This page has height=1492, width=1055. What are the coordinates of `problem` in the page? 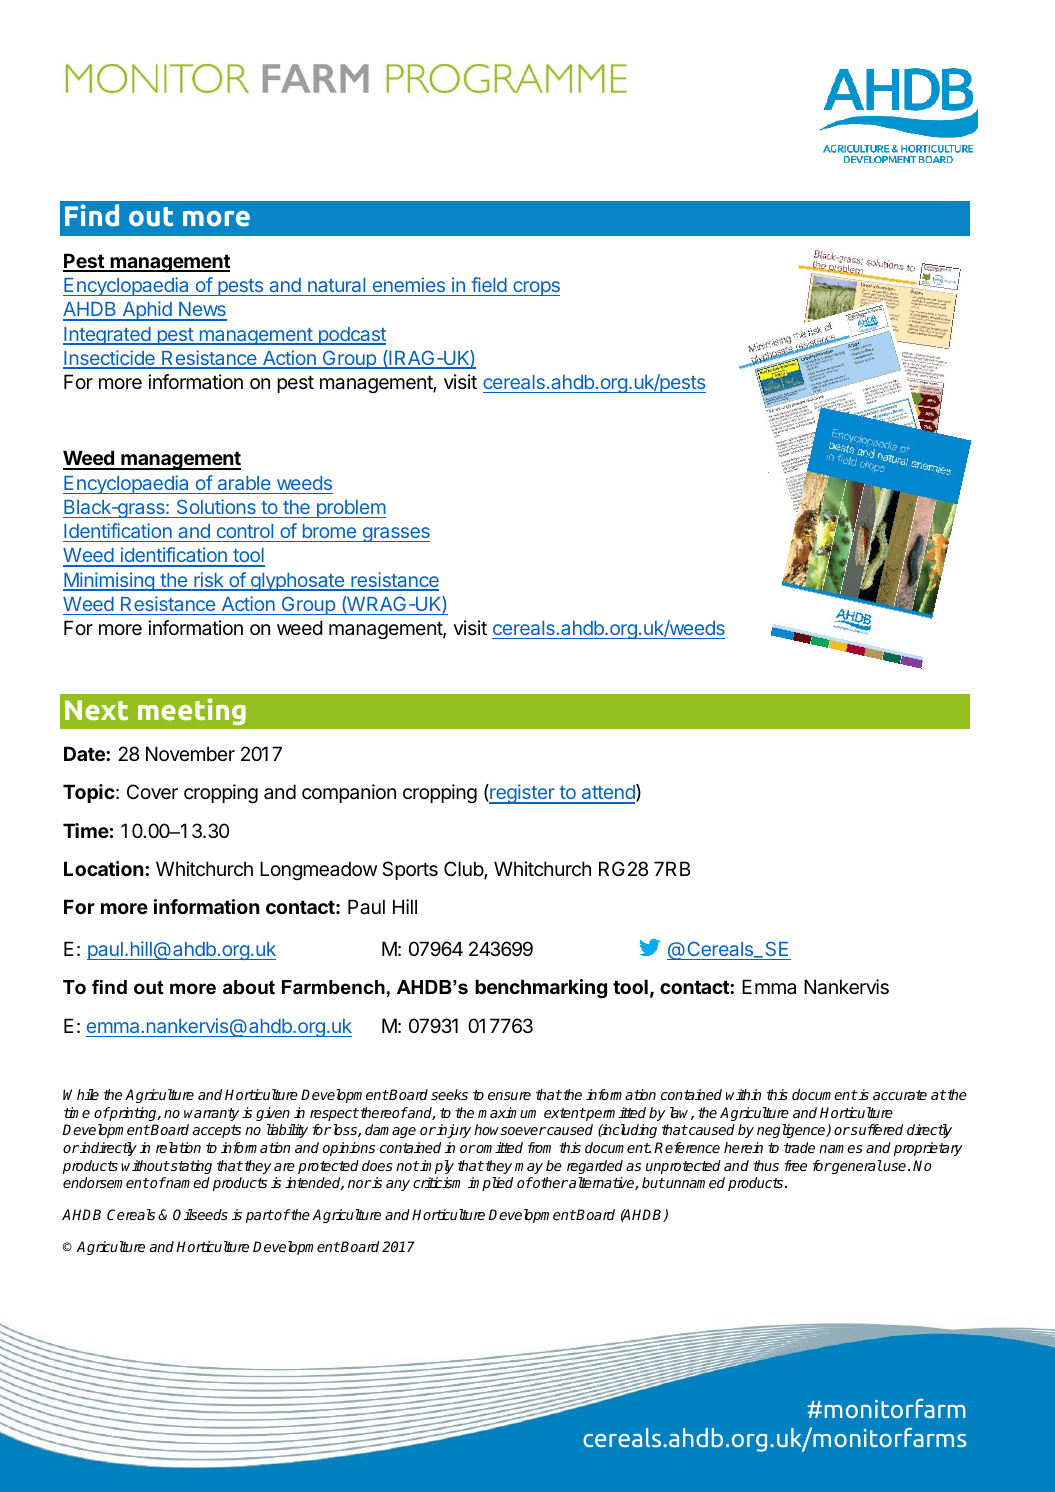 It's located at (350, 509).
